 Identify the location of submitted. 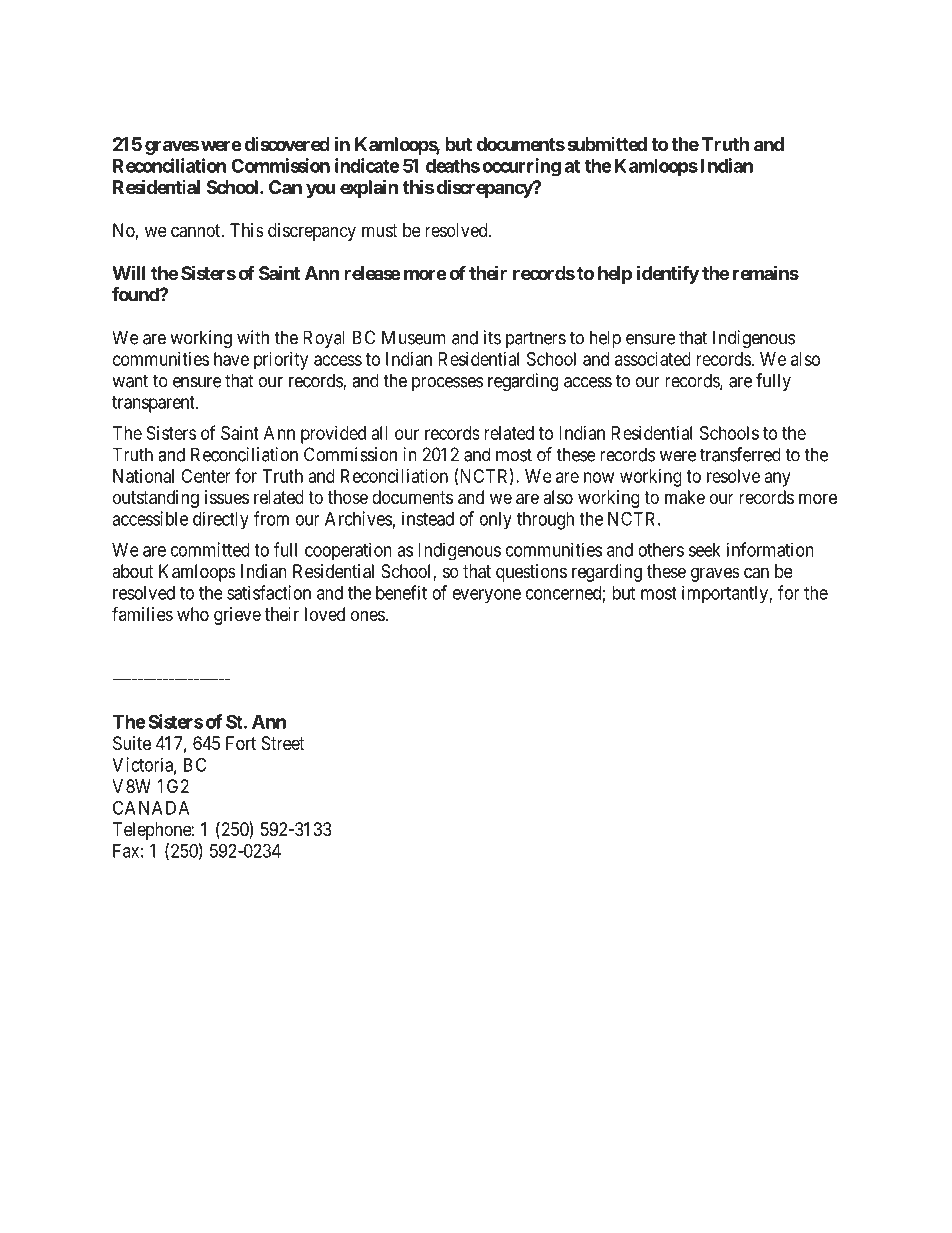
(607, 144).
